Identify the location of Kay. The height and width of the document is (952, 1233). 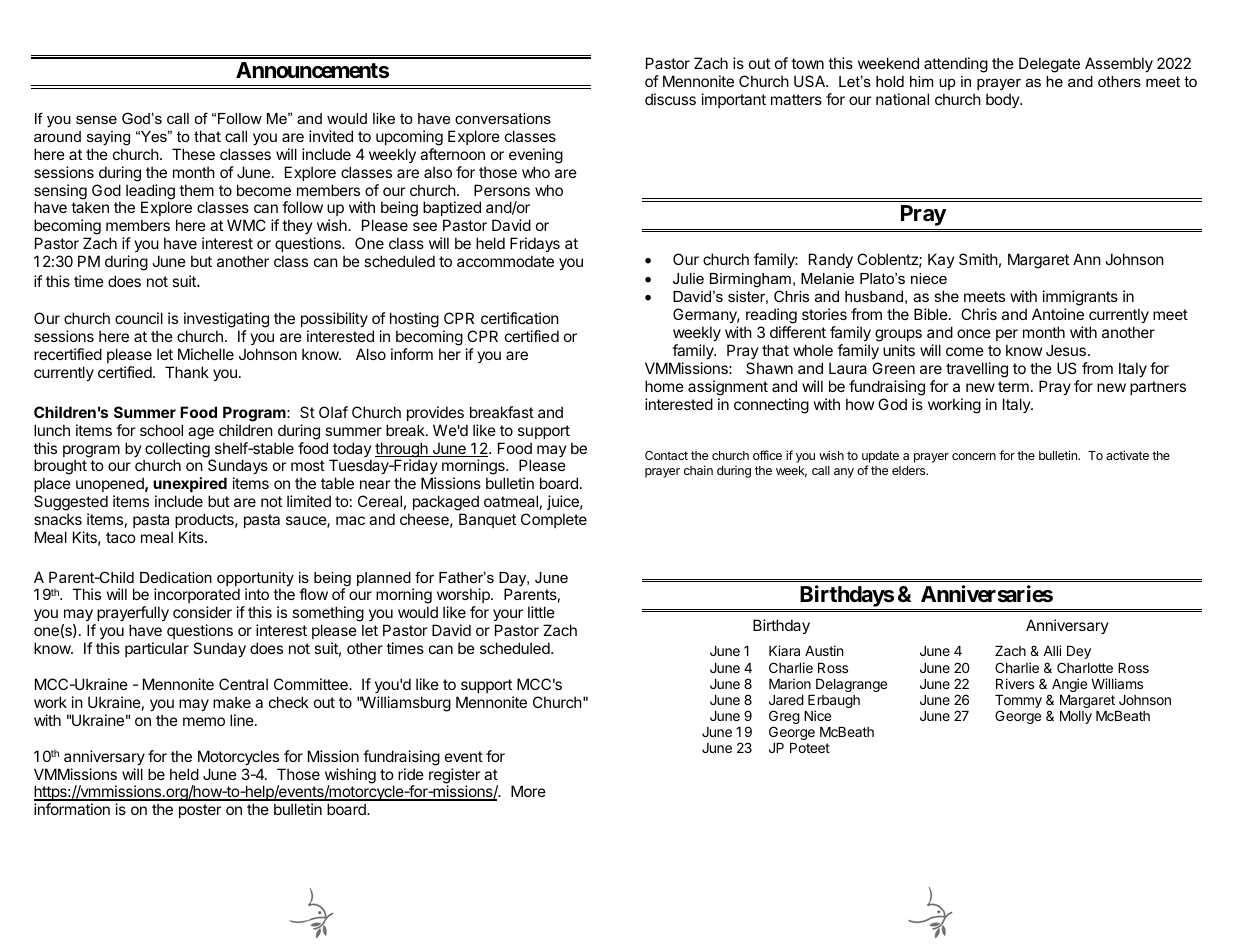
(941, 260).
